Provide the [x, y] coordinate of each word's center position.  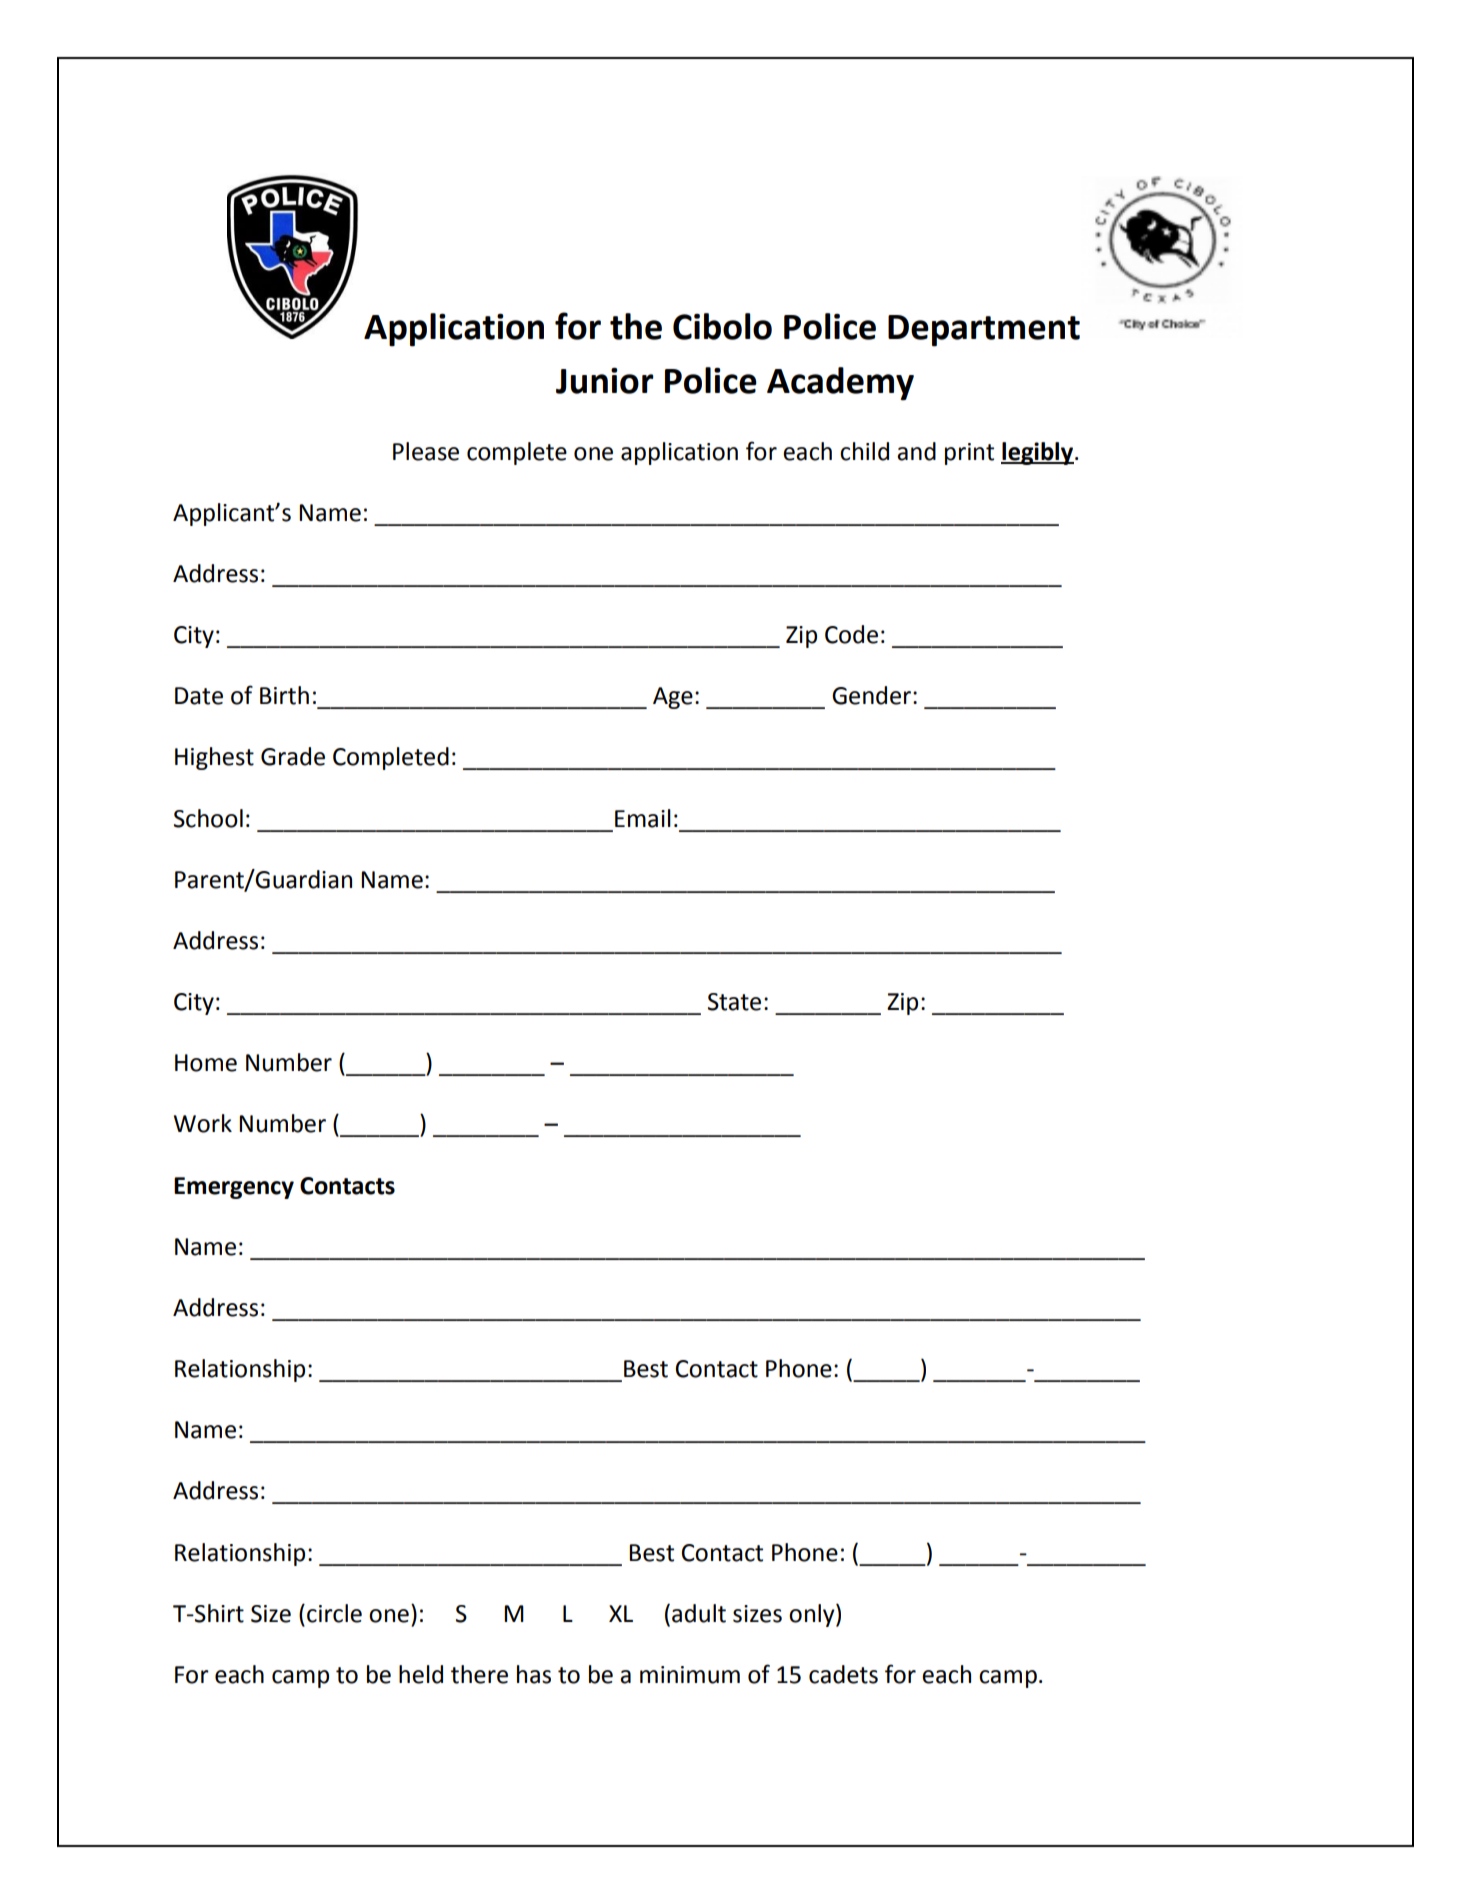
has [534, 1674]
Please [426, 451]
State [734, 1002]
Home [206, 1063]
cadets [843, 1674]
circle [334, 1613]
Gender [873, 695]
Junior [605, 381]
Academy [840, 384]
